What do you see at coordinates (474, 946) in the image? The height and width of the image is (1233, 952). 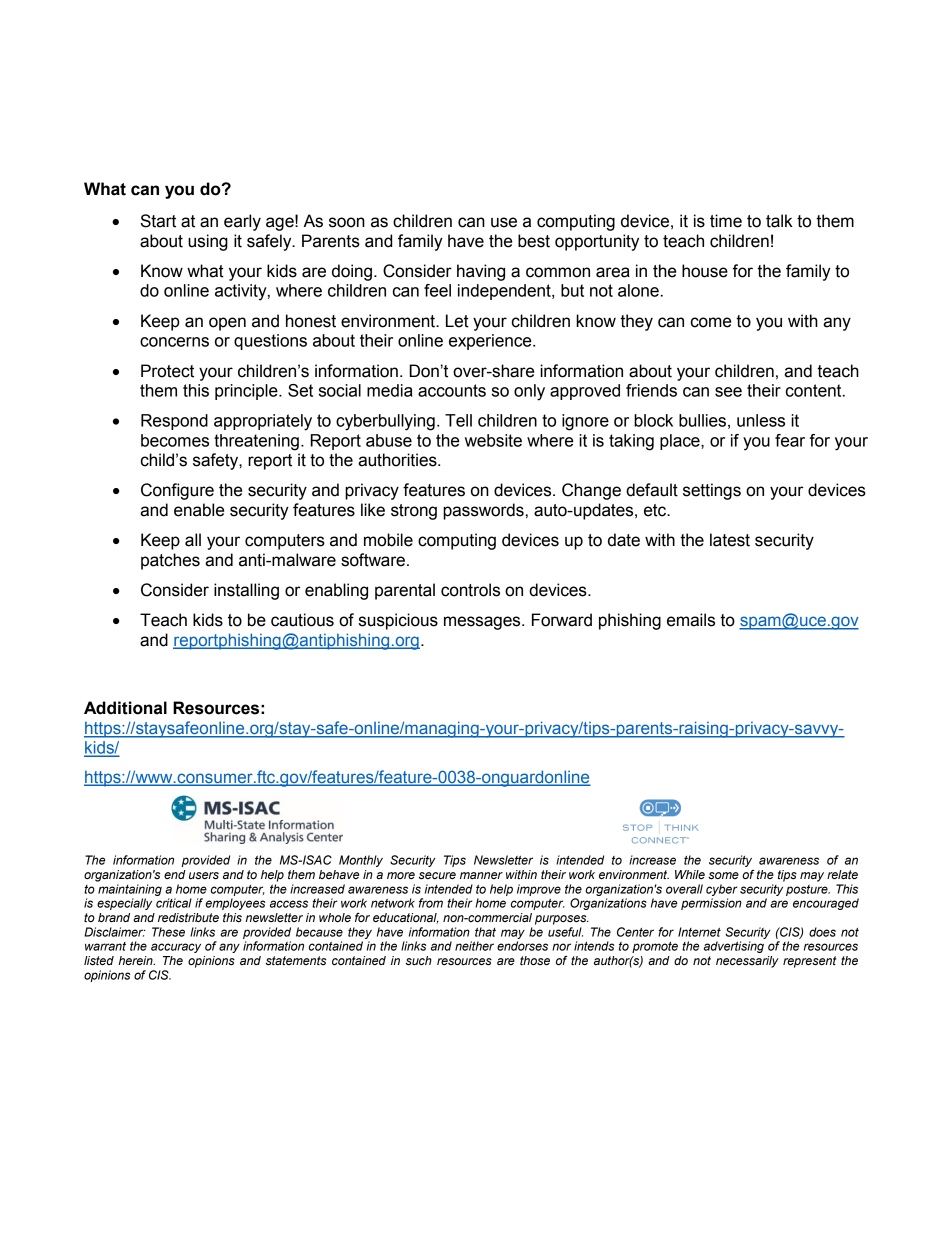 I see `neither` at bounding box center [474, 946].
